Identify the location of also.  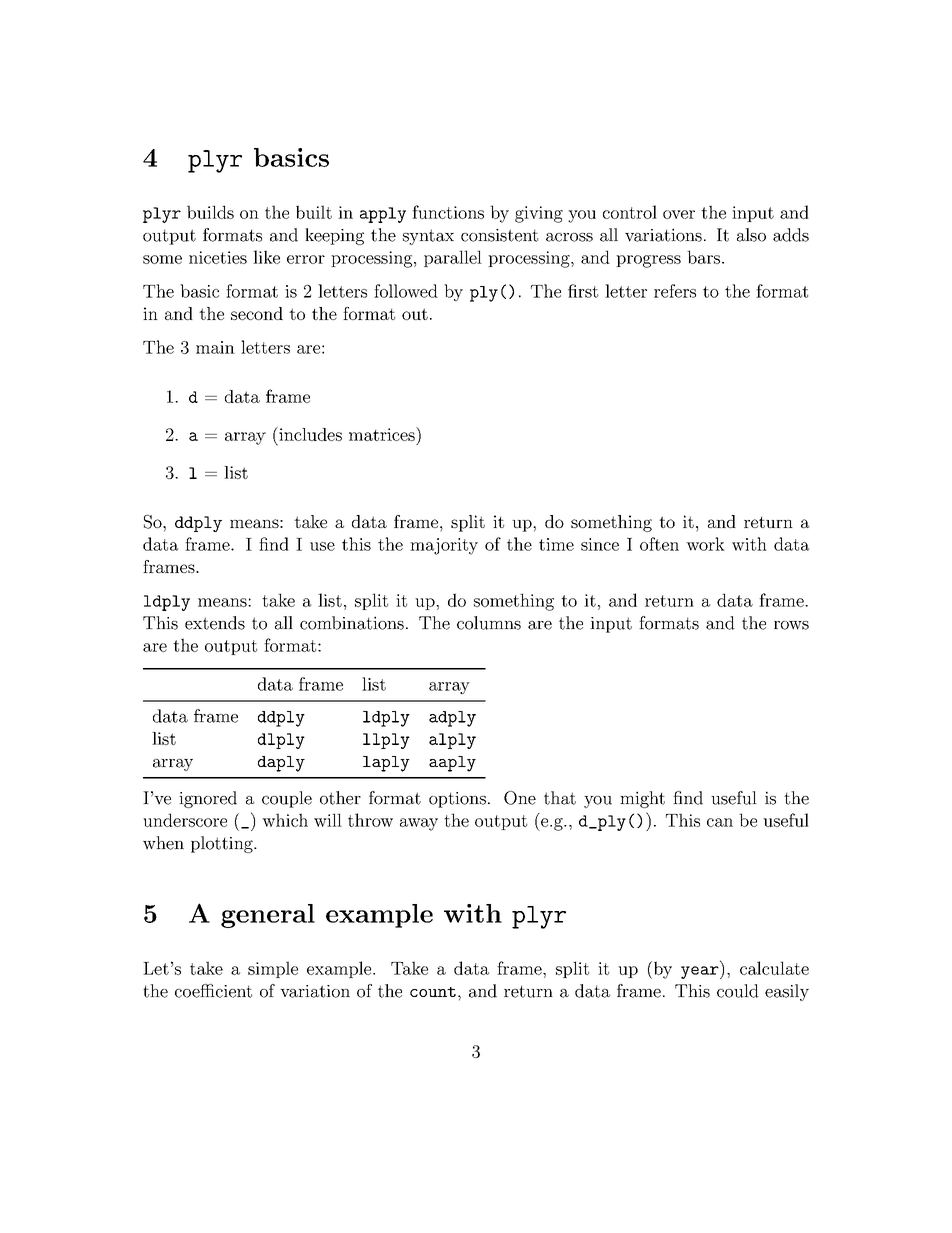
(751, 235).
